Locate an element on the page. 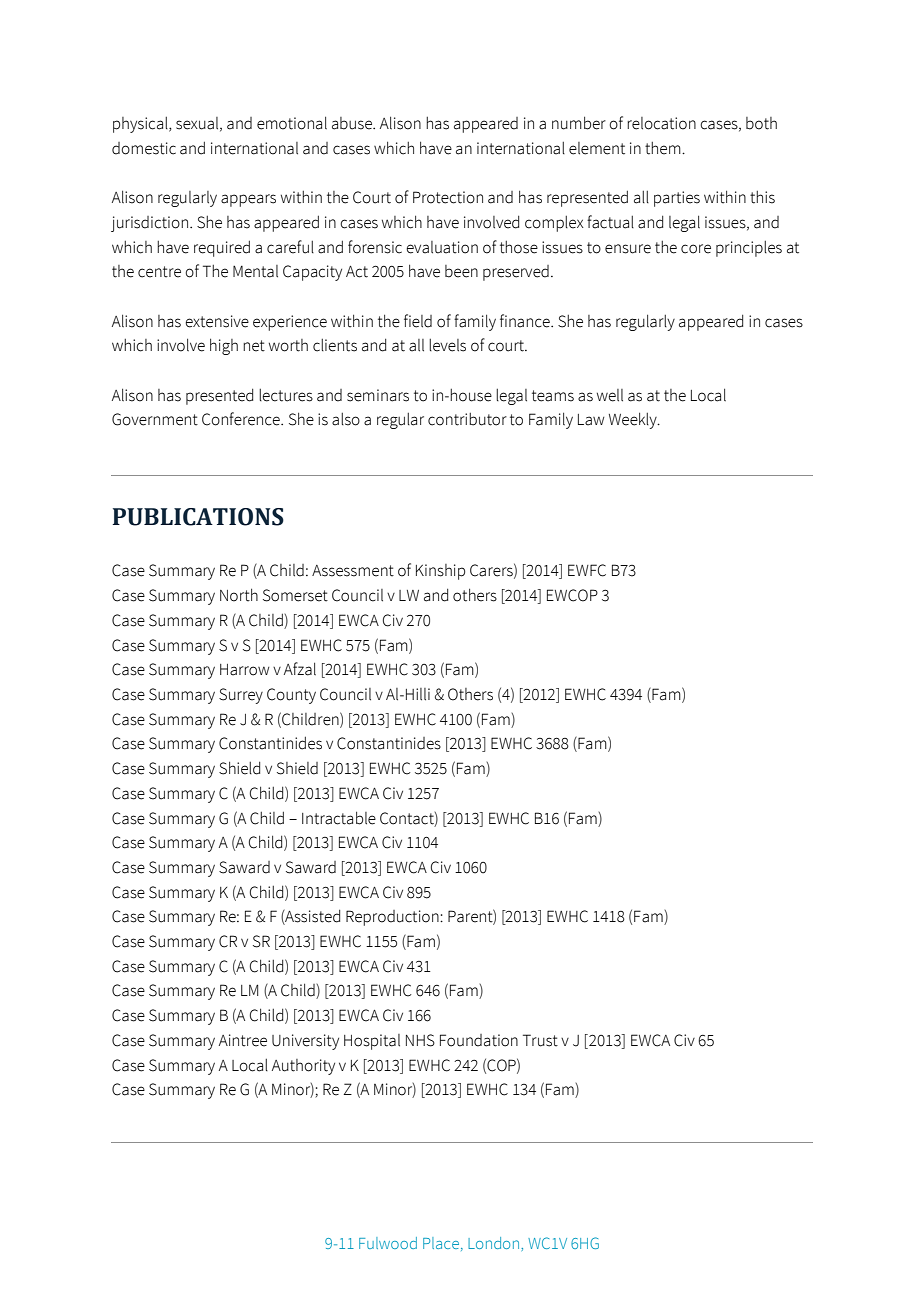 This image has height=1308, width=924. Place is located at coordinates (441, 1243).
